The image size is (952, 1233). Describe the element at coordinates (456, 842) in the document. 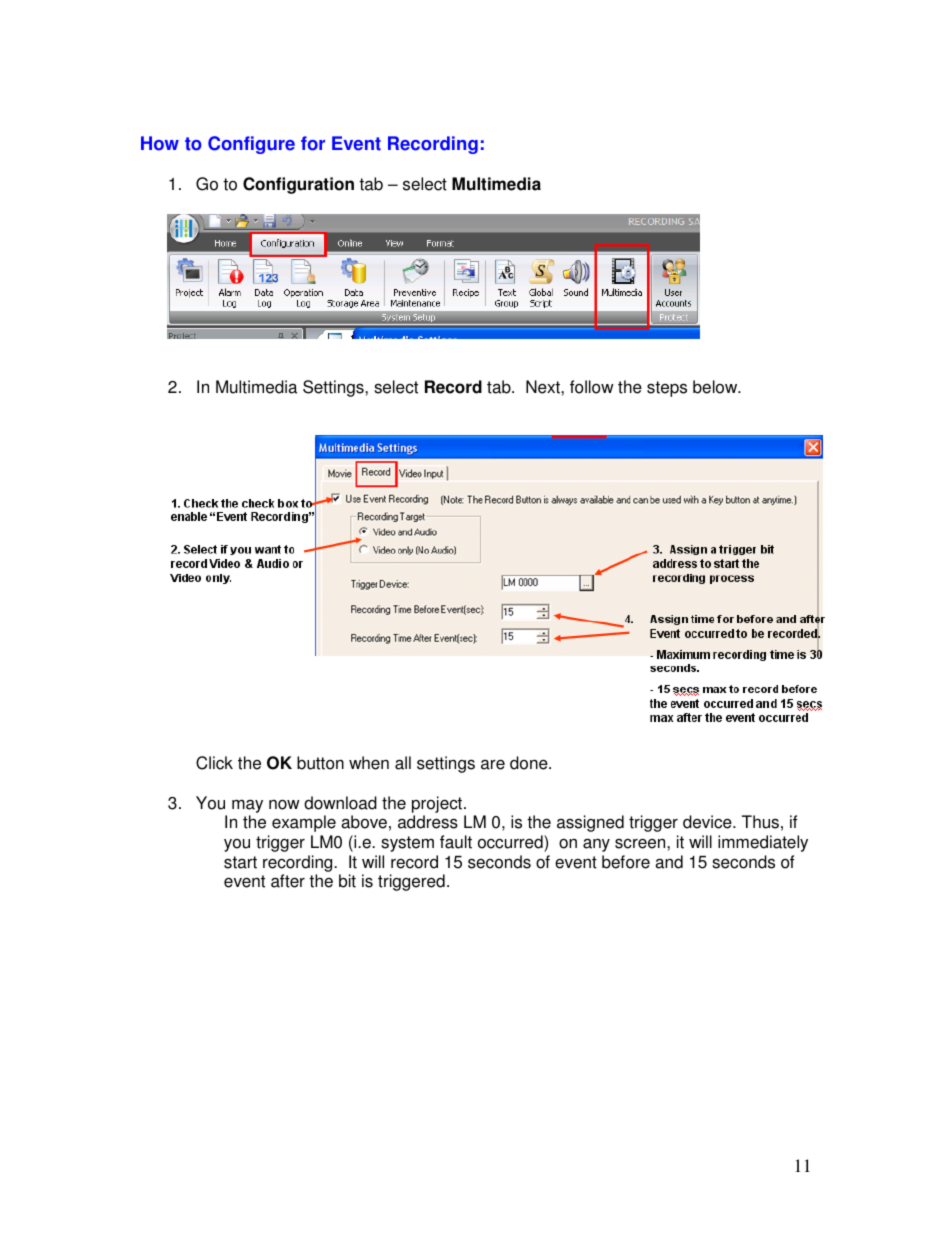

I see `fault` at that location.
